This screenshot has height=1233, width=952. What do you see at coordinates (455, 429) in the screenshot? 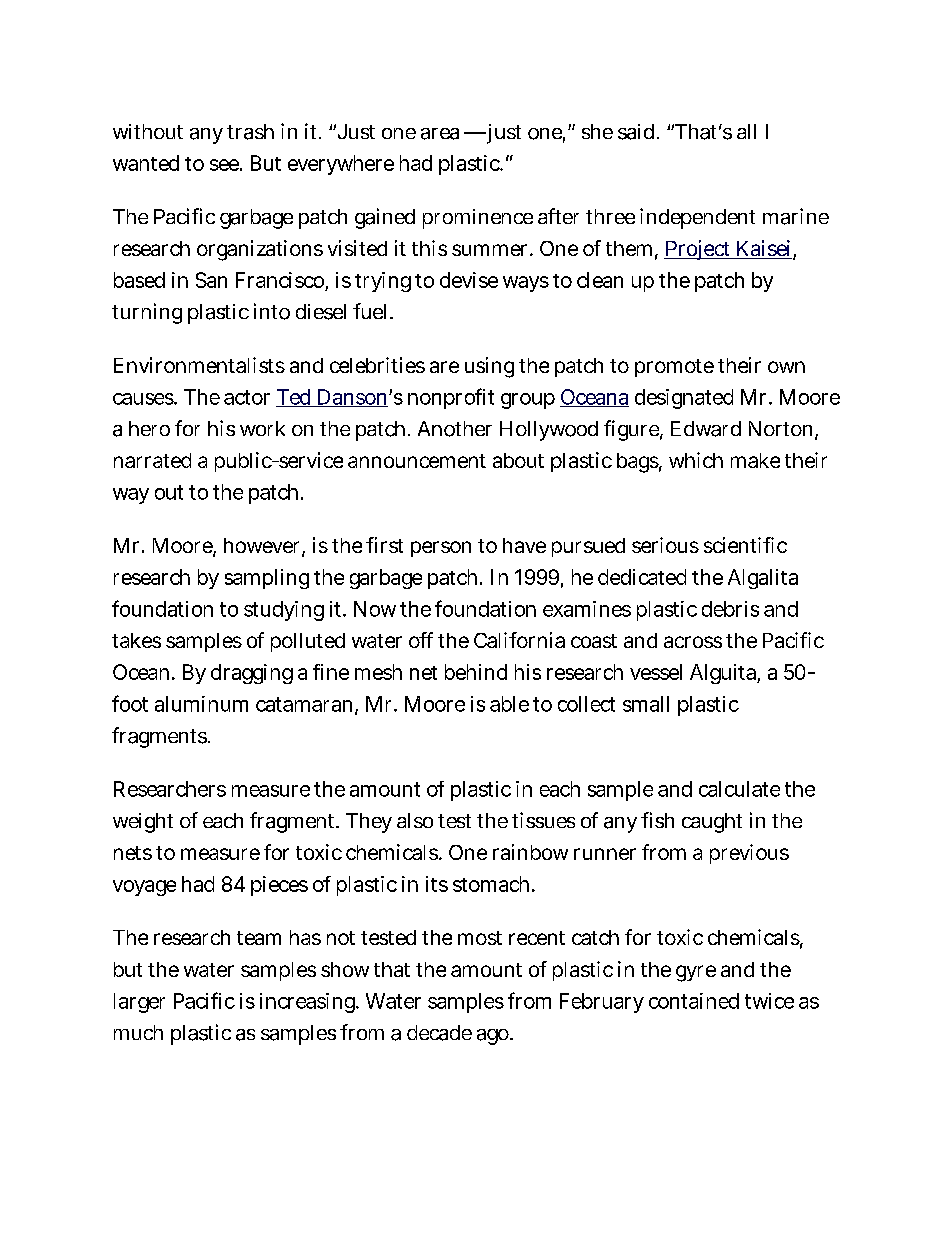
I see `Another` at bounding box center [455, 429].
